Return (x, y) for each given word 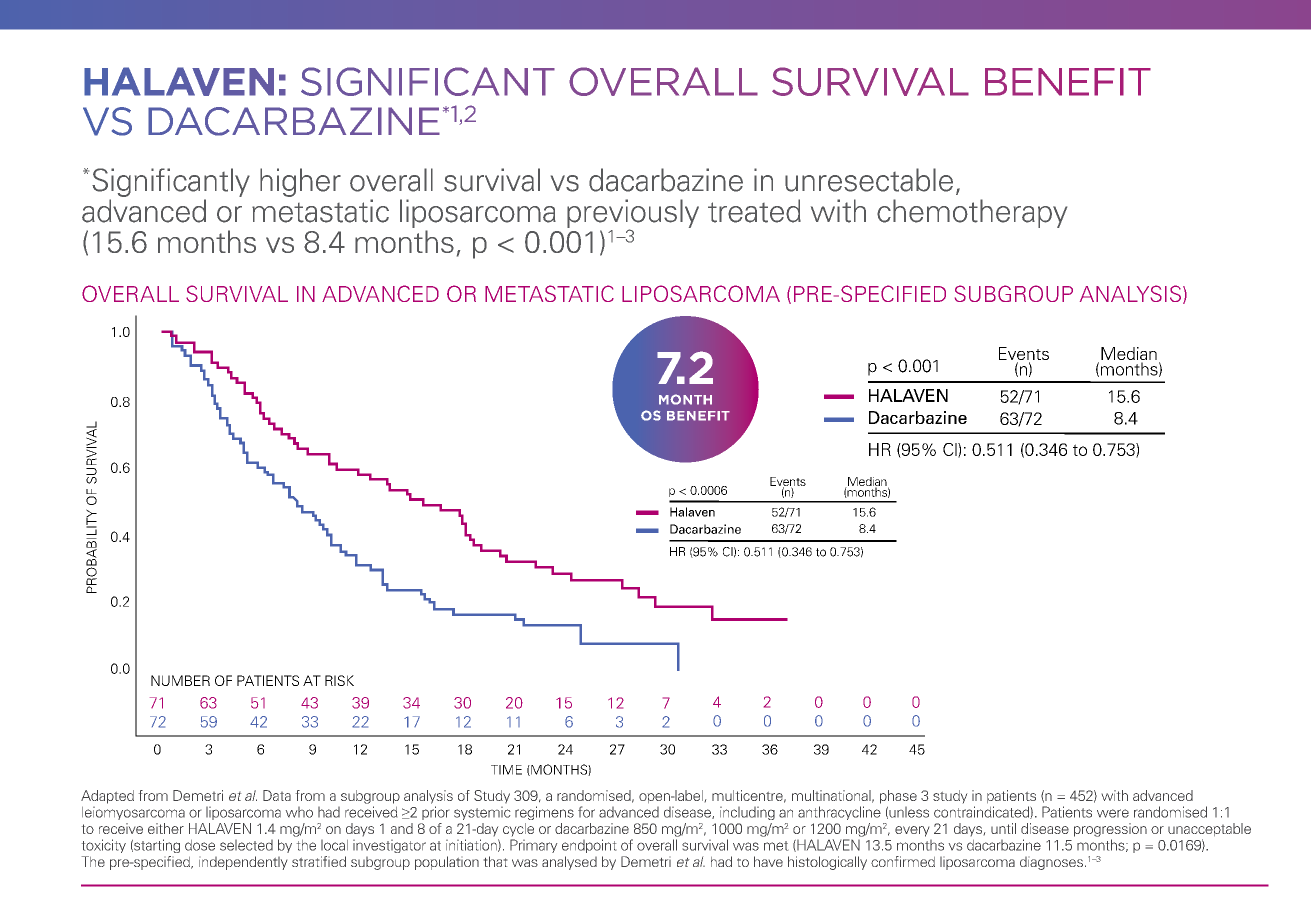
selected (246, 845)
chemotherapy (972, 213)
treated (754, 211)
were (1113, 813)
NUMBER (180, 680)
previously (633, 214)
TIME (506, 770)
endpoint (589, 846)
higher (300, 182)
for (586, 812)
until (1003, 828)
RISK (339, 680)
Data (277, 795)
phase (898, 797)
